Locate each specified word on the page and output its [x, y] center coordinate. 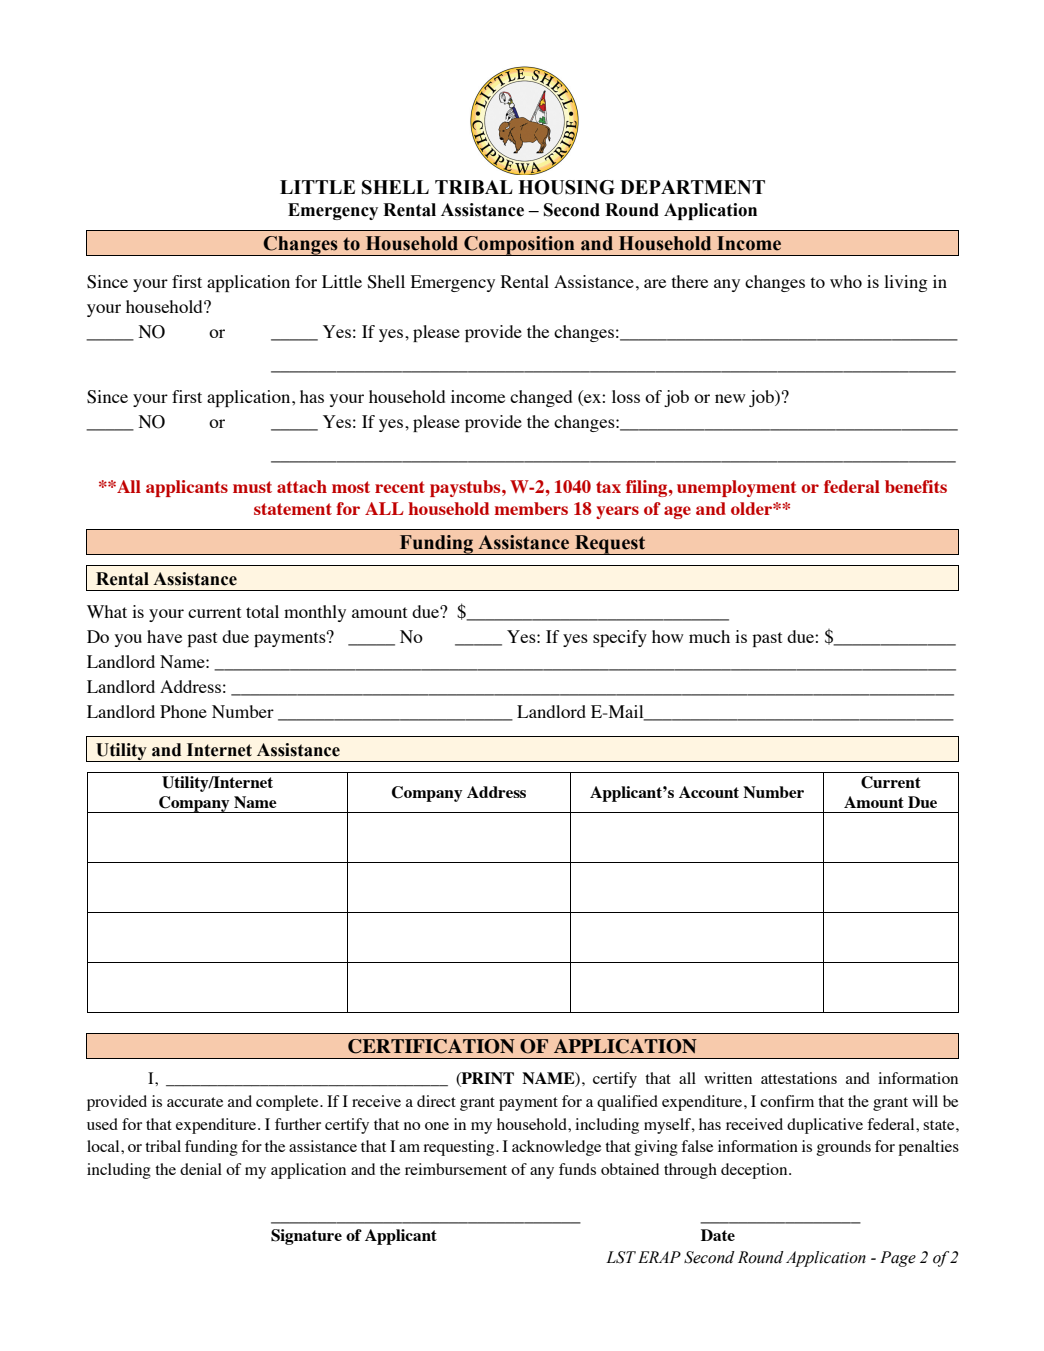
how [668, 636]
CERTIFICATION [431, 1046]
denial [201, 1169]
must [252, 487]
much [709, 636]
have [164, 636]
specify [620, 638]
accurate [195, 1102]
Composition [519, 246]
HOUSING [566, 187]
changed [541, 398]
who [846, 281]
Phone [183, 711]
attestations [799, 1078]
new [730, 398]
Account [709, 792]
